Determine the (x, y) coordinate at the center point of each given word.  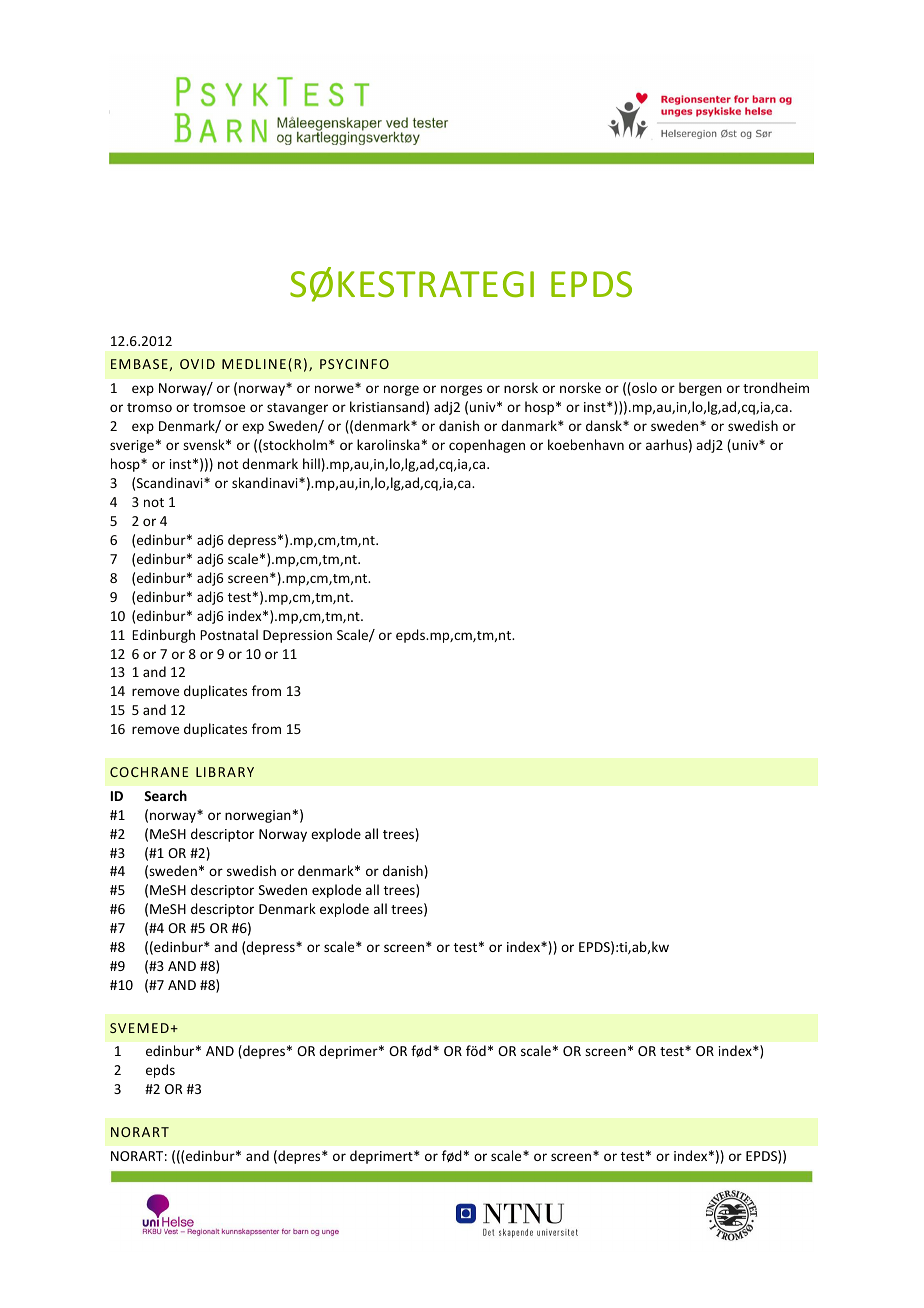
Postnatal (229, 634)
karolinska (388, 444)
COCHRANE (149, 772)
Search (165, 795)
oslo (643, 389)
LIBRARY (225, 772)
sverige (132, 446)
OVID (197, 364)
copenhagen (487, 446)
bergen (700, 389)
